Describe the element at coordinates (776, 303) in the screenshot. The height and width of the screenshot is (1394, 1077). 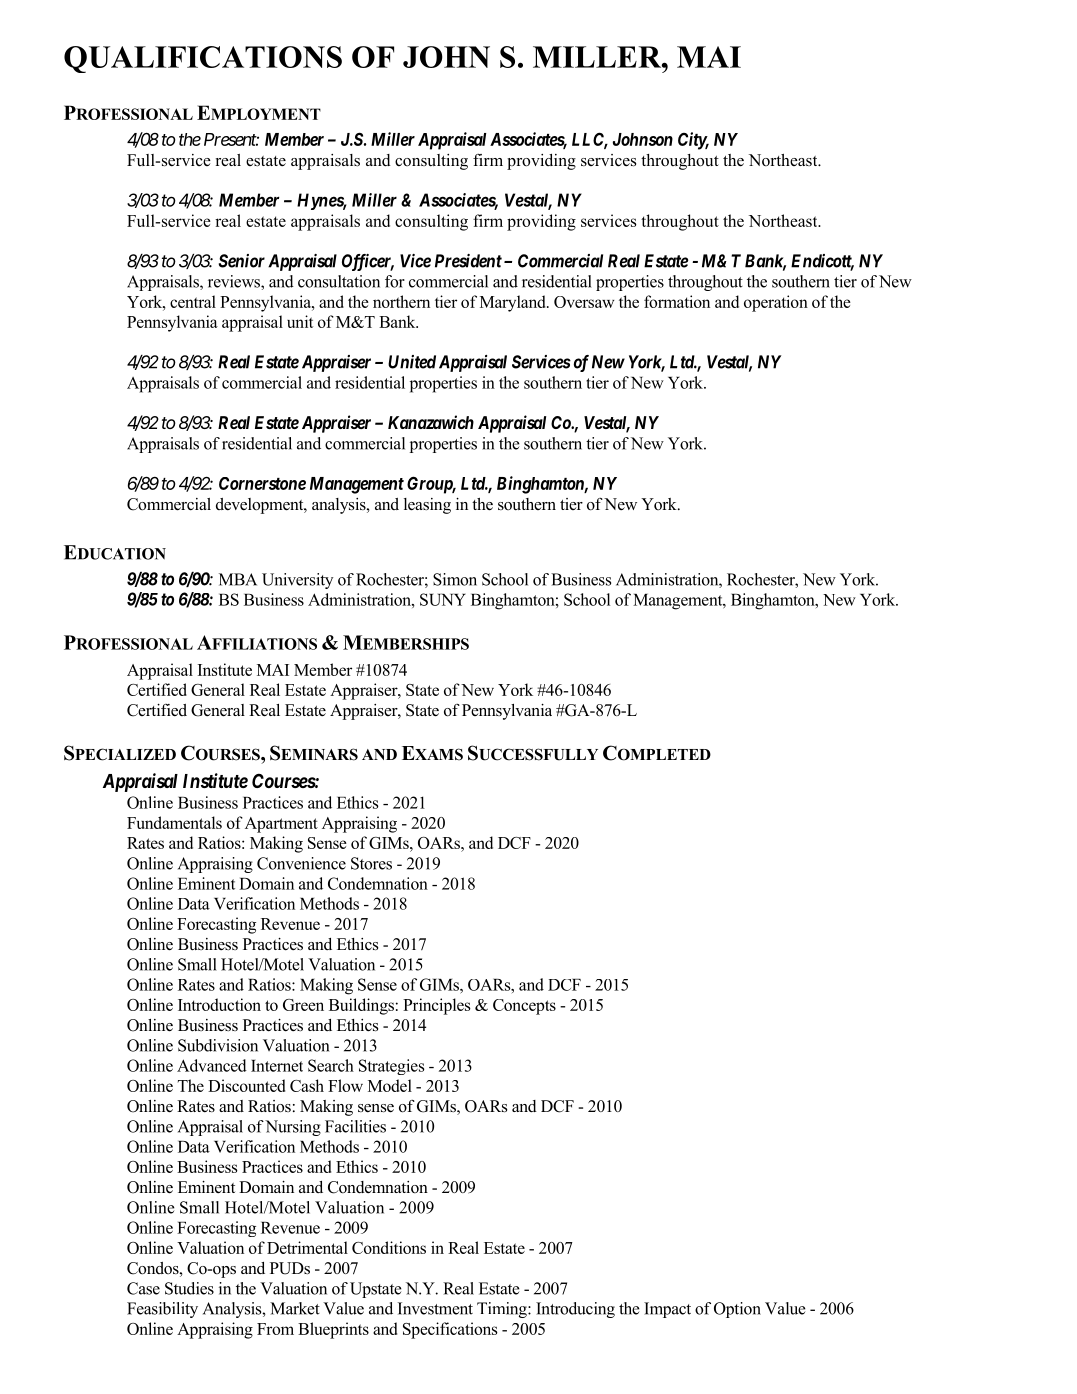
I see `operation` at that location.
